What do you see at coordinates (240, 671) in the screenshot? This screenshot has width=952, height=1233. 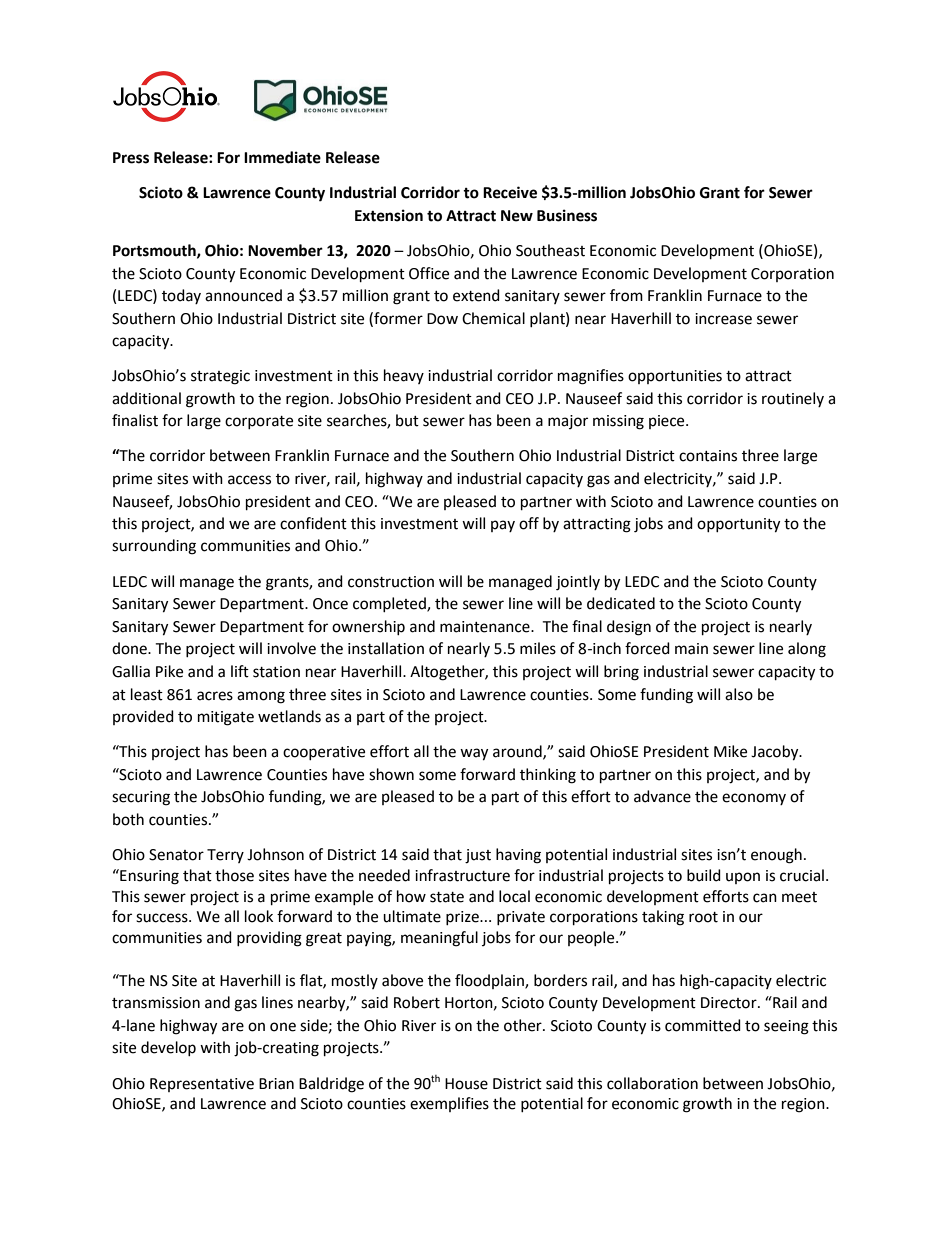 I see `lift` at bounding box center [240, 671].
